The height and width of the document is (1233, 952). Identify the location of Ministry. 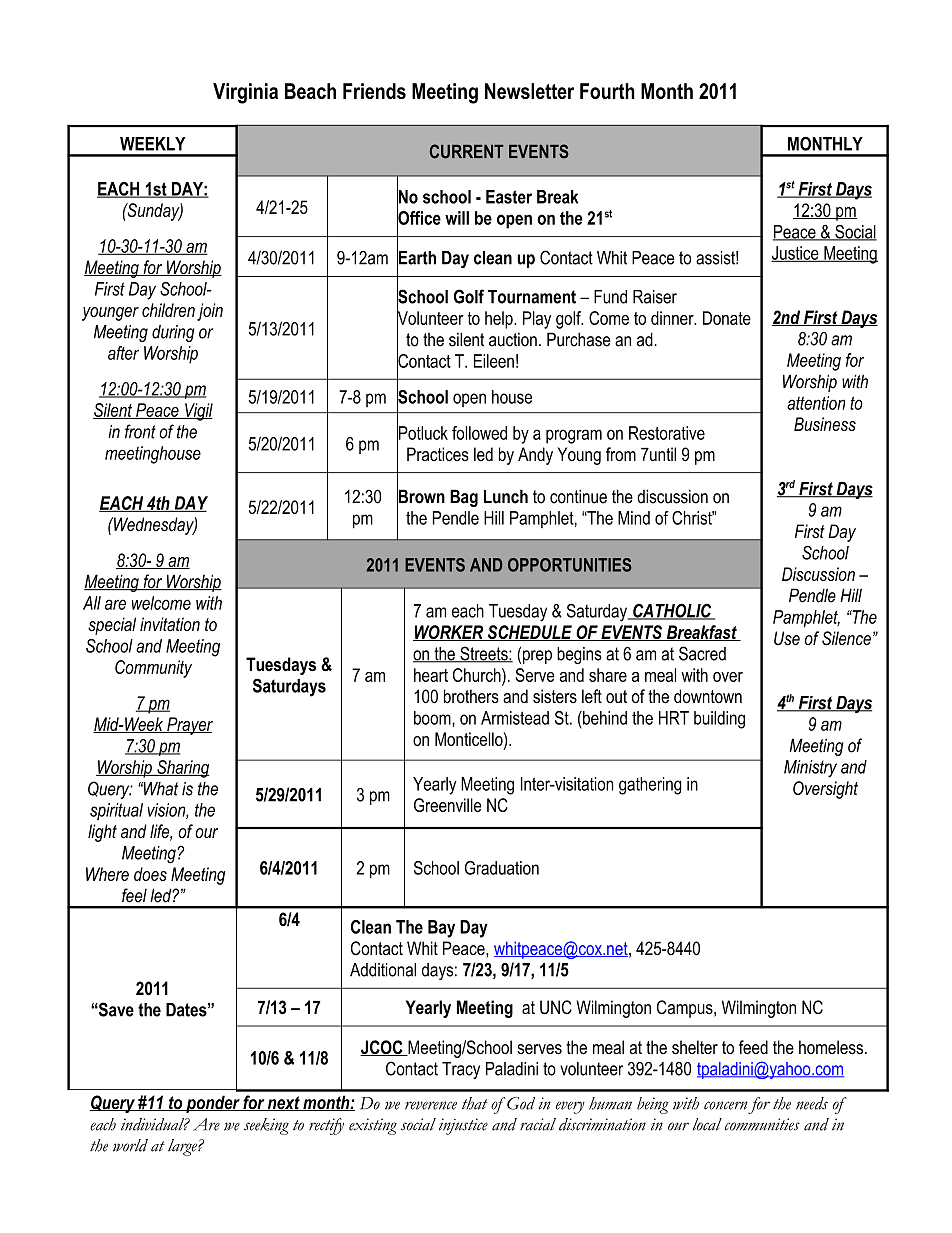
(810, 769).
